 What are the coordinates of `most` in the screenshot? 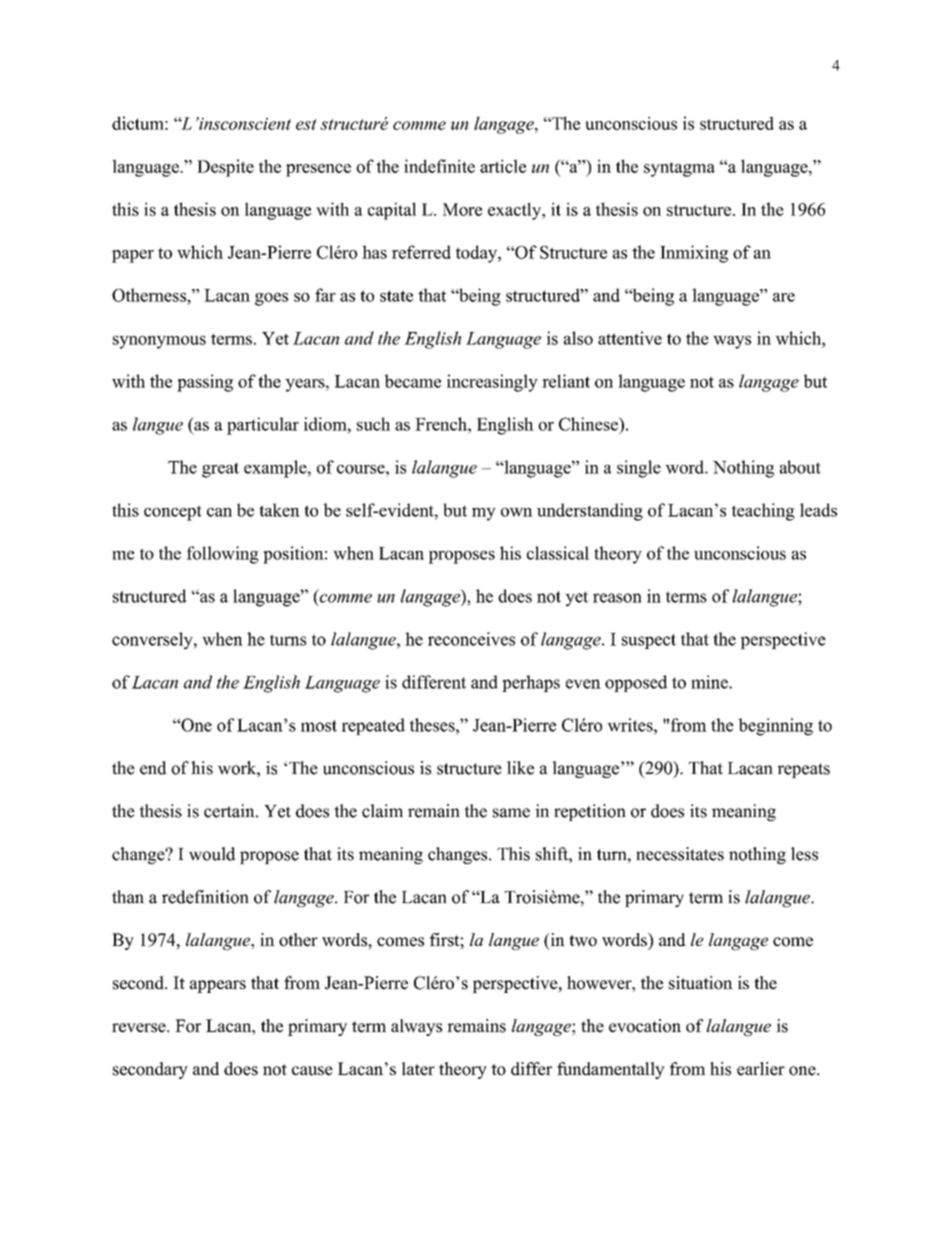 It's located at (319, 726).
